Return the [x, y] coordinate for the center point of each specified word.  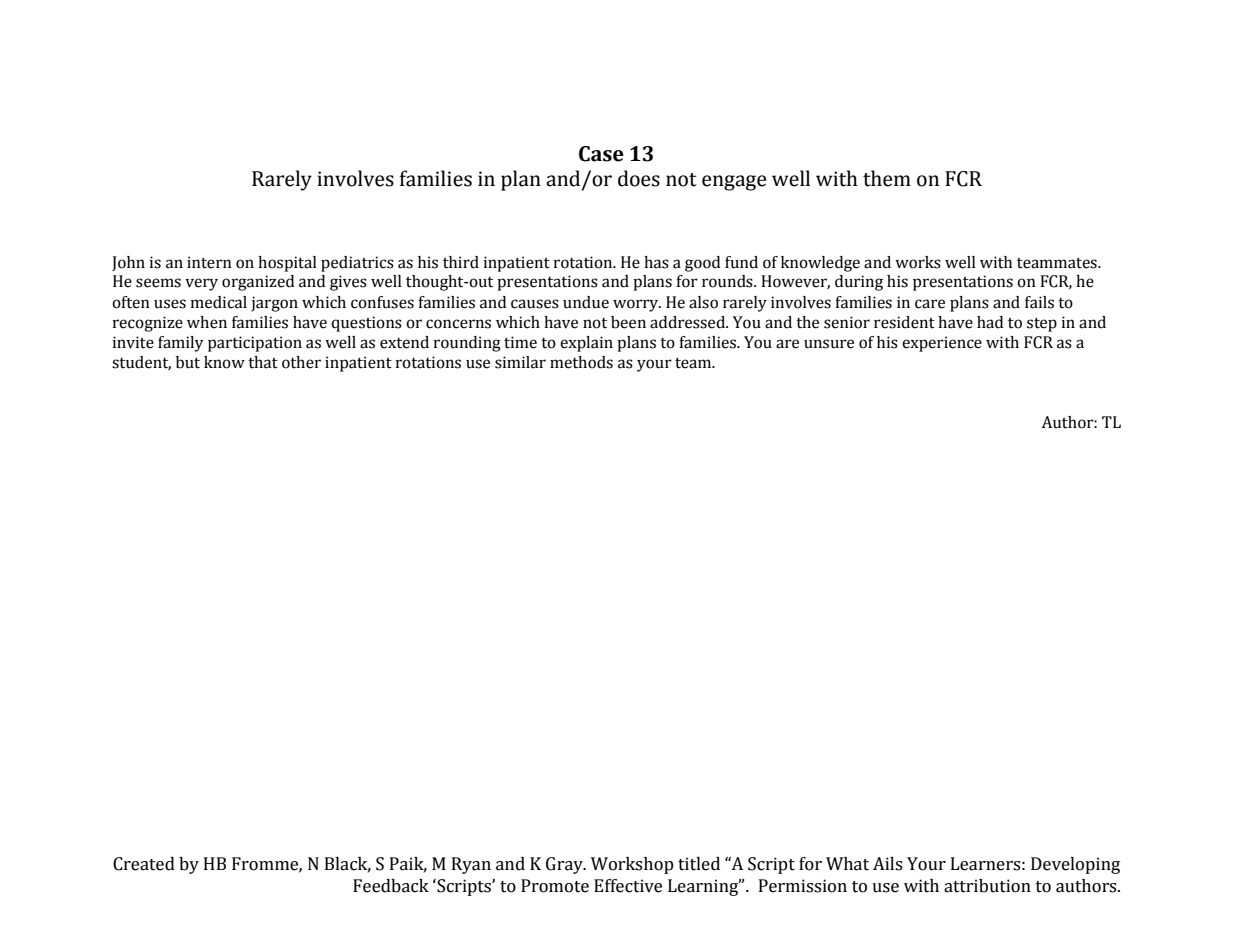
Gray [565, 865]
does [639, 178]
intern [209, 262]
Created [144, 864]
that [263, 362]
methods [581, 362]
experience [942, 344]
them [887, 178]
